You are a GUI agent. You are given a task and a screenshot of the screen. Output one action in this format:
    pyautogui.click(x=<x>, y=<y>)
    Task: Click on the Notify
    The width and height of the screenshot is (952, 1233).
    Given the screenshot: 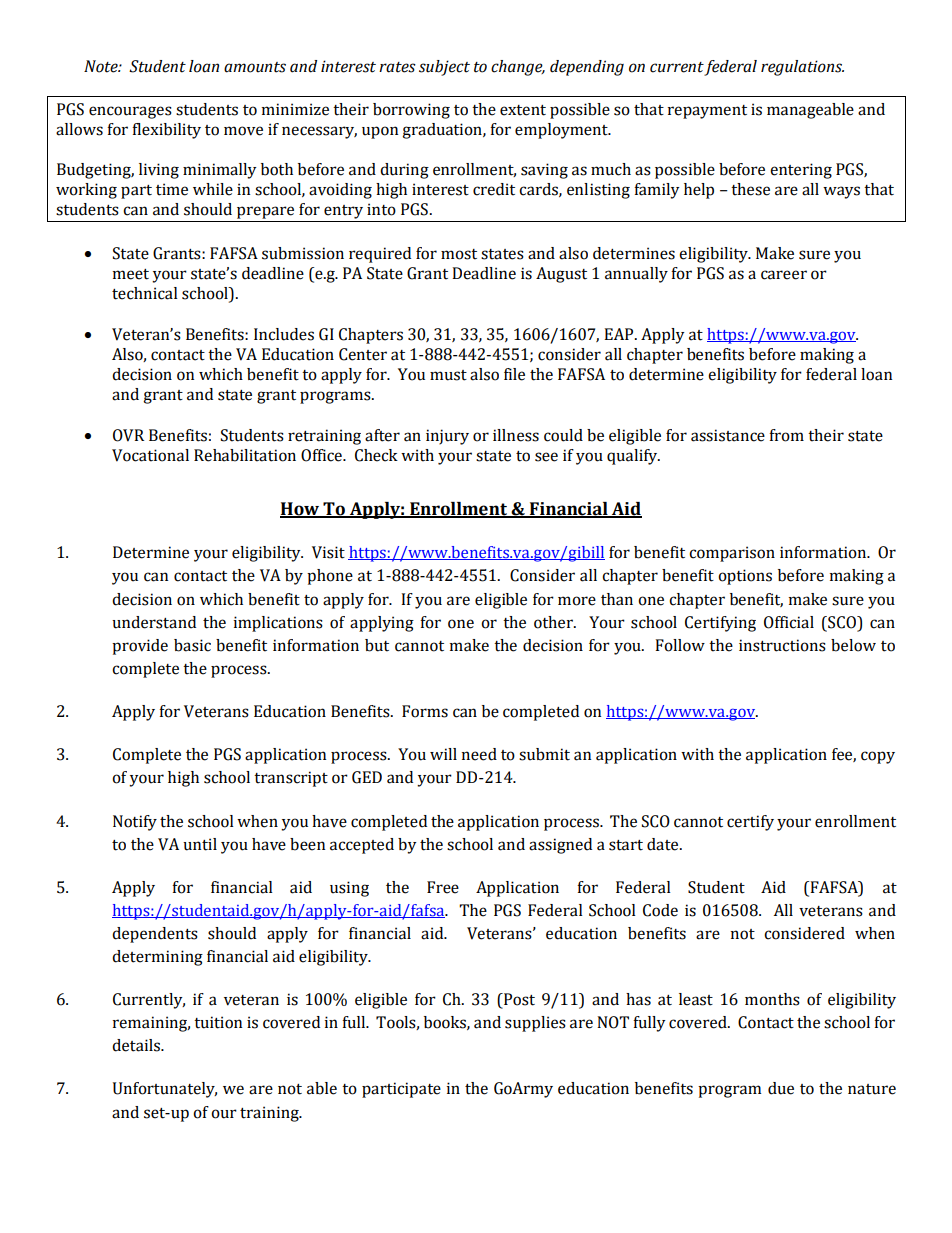 What is the action you would take?
    pyautogui.click(x=135, y=823)
